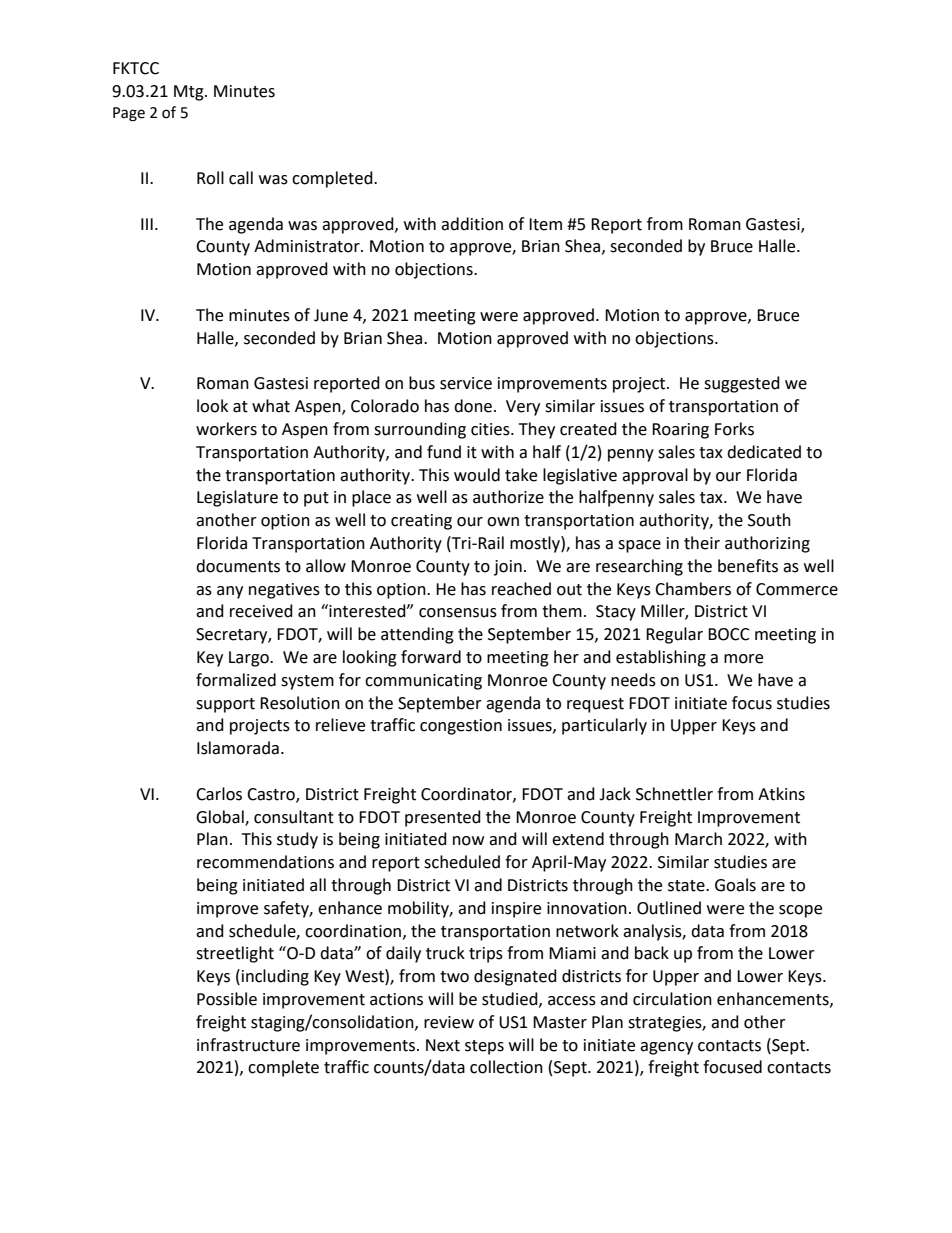 The image size is (952, 1233). I want to click on infrastructure, so click(248, 1045).
